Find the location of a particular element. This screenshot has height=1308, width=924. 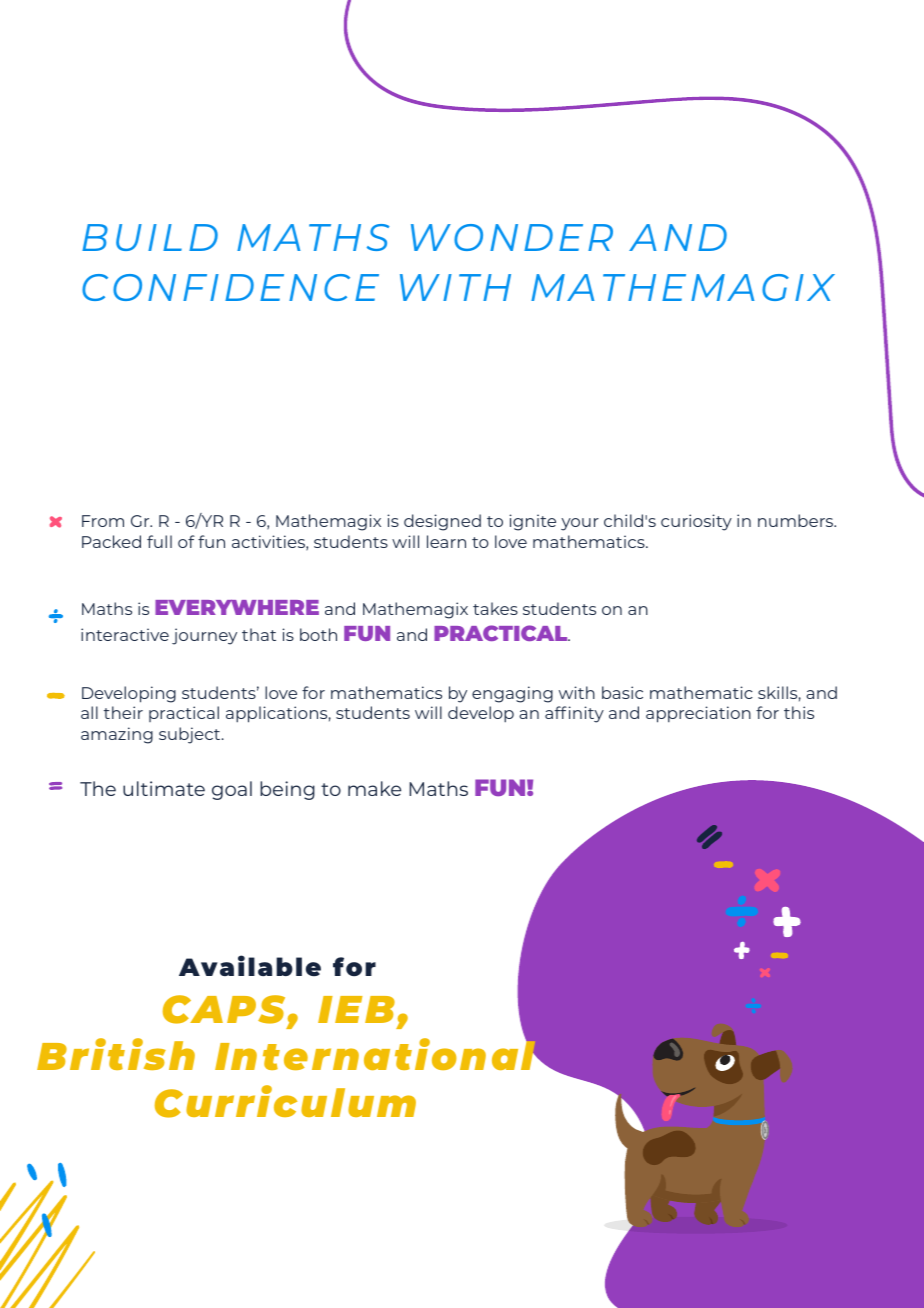

Curriculum is located at coordinates (285, 1101).
